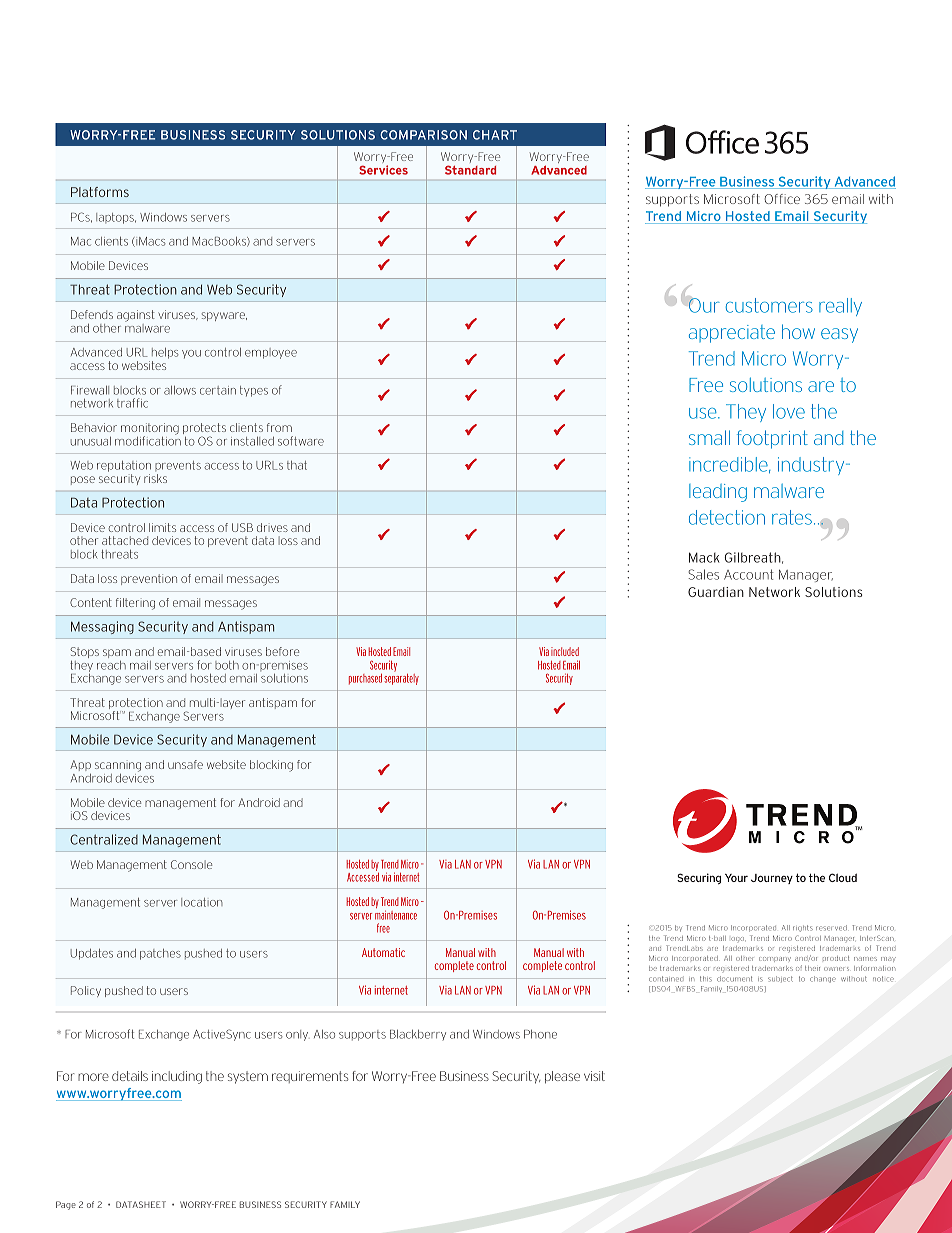  I want to click on maintenance, so click(396, 915).
